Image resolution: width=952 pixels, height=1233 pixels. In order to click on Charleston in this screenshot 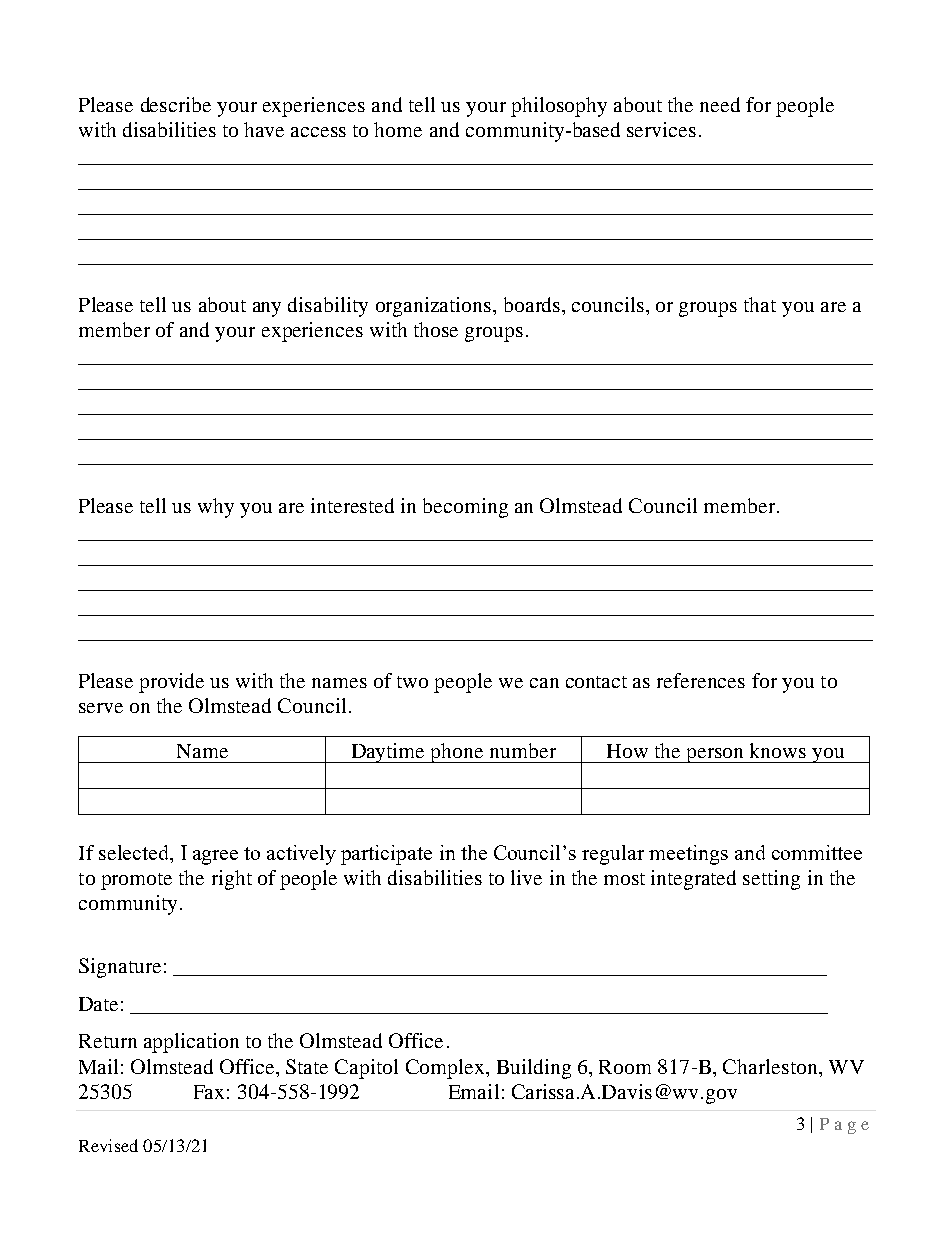, I will do `click(771, 1066)`.
